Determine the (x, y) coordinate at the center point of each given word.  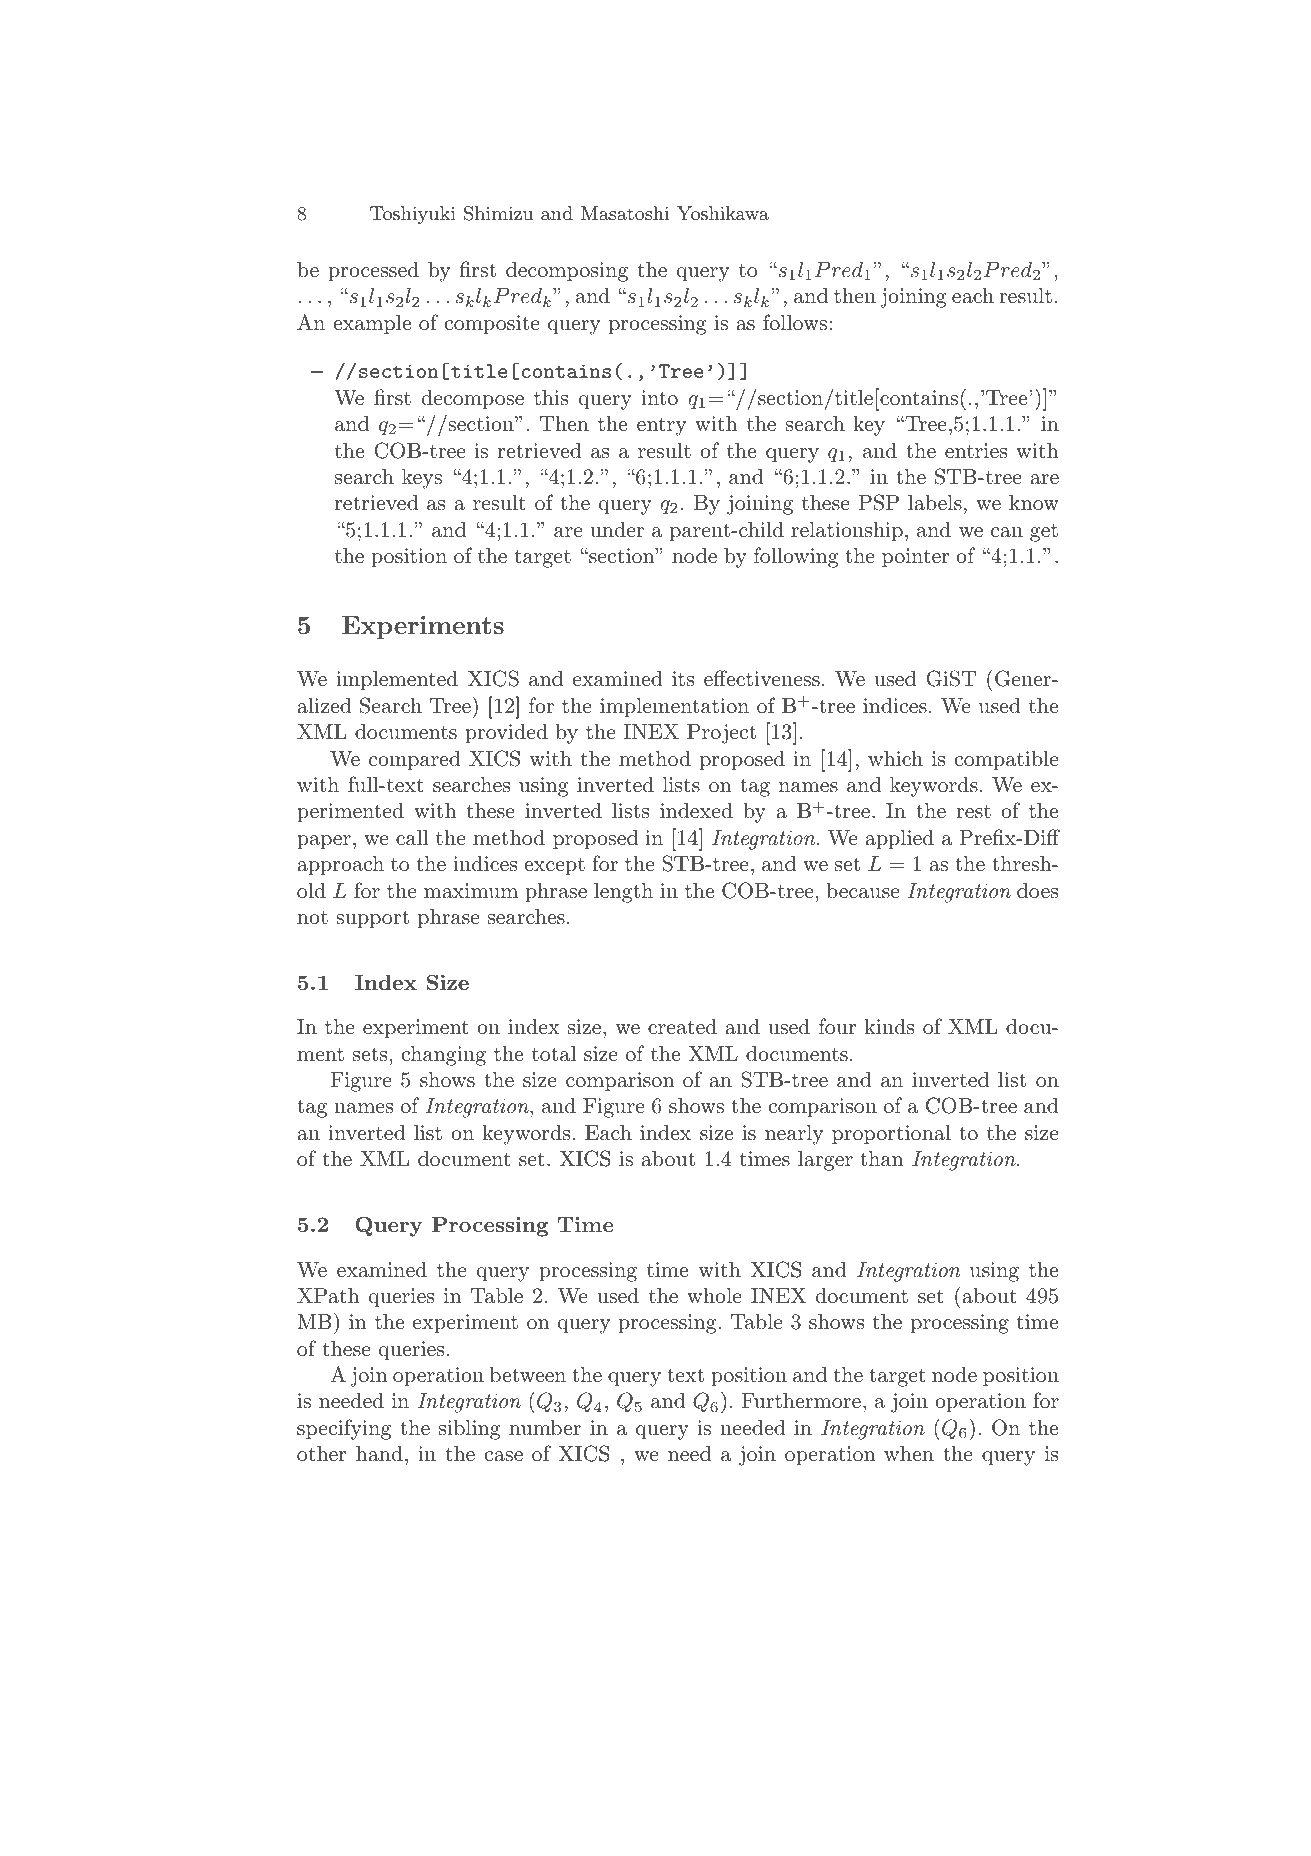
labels (935, 502)
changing (443, 1056)
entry (661, 426)
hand (379, 1453)
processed (374, 272)
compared (415, 761)
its (683, 679)
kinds (889, 1026)
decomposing (567, 272)
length (623, 893)
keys (422, 479)
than (881, 1159)
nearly (794, 1135)
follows (795, 322)
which (895, 758)
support (372, 919)
